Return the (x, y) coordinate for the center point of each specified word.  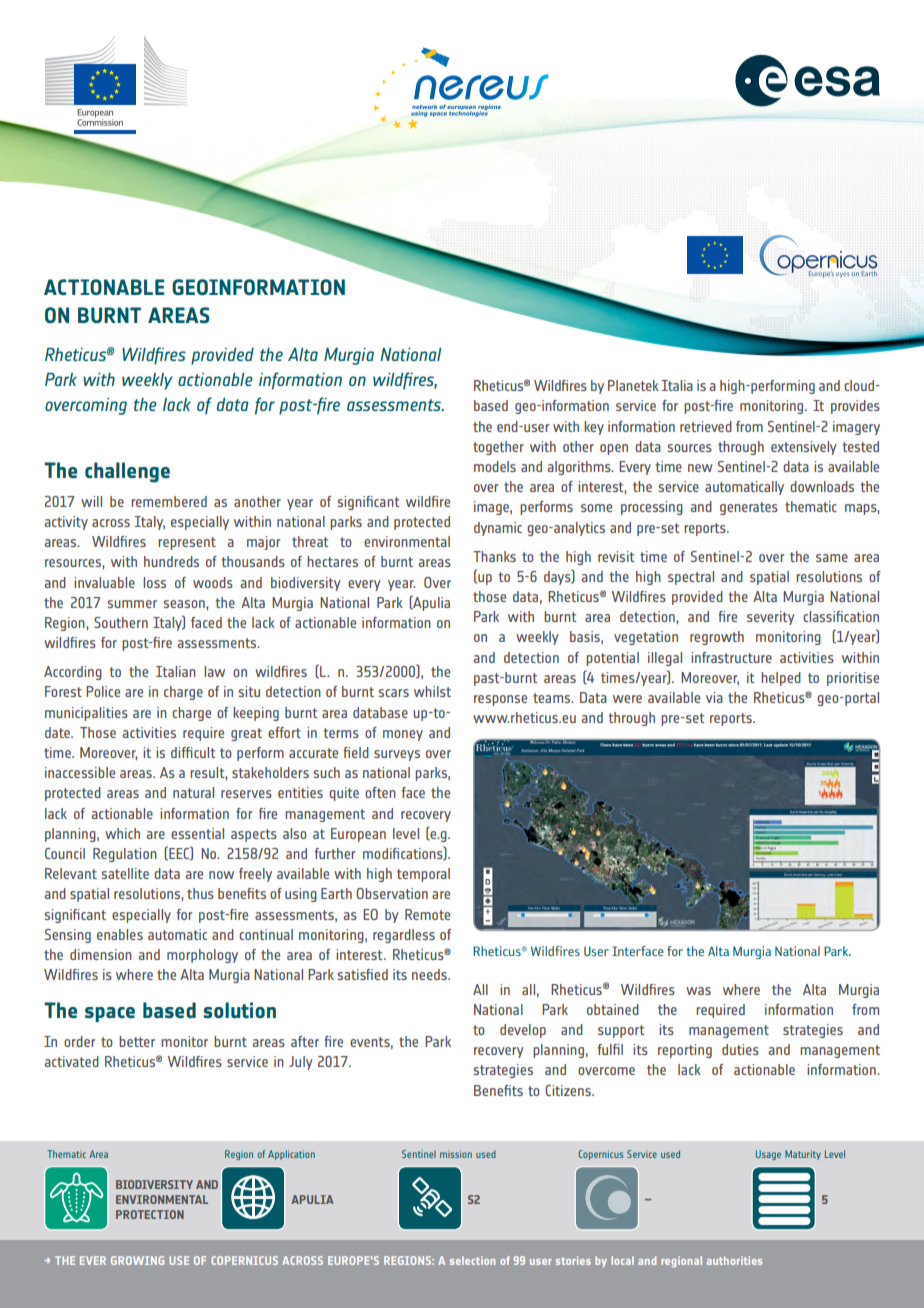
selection (472, 1260)
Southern (121, 622)
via (714, 697)
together (498, 448)
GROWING (138, 1260)
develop (523, 1031)
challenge (127, 472)
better (137, 1041)
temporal (423, 875)
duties (740, 1049)
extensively (804, 448)
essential (197, 833)
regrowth (717, 638)
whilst (432, 691)
